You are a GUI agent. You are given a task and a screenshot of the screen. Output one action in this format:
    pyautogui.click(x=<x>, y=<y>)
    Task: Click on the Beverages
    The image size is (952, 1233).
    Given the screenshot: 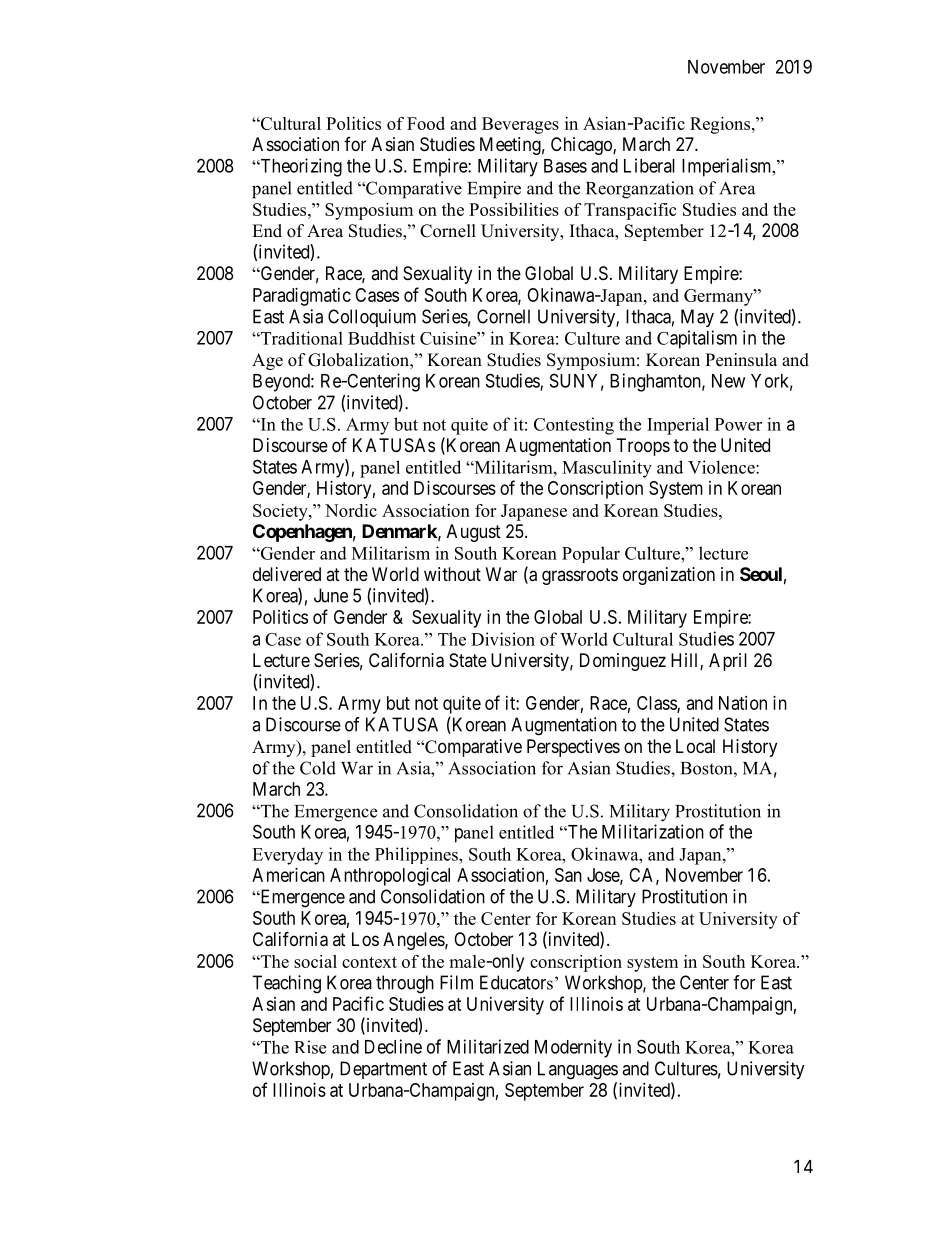 What is the action you would take?
    pyautogui.click(x=520, y=125)
